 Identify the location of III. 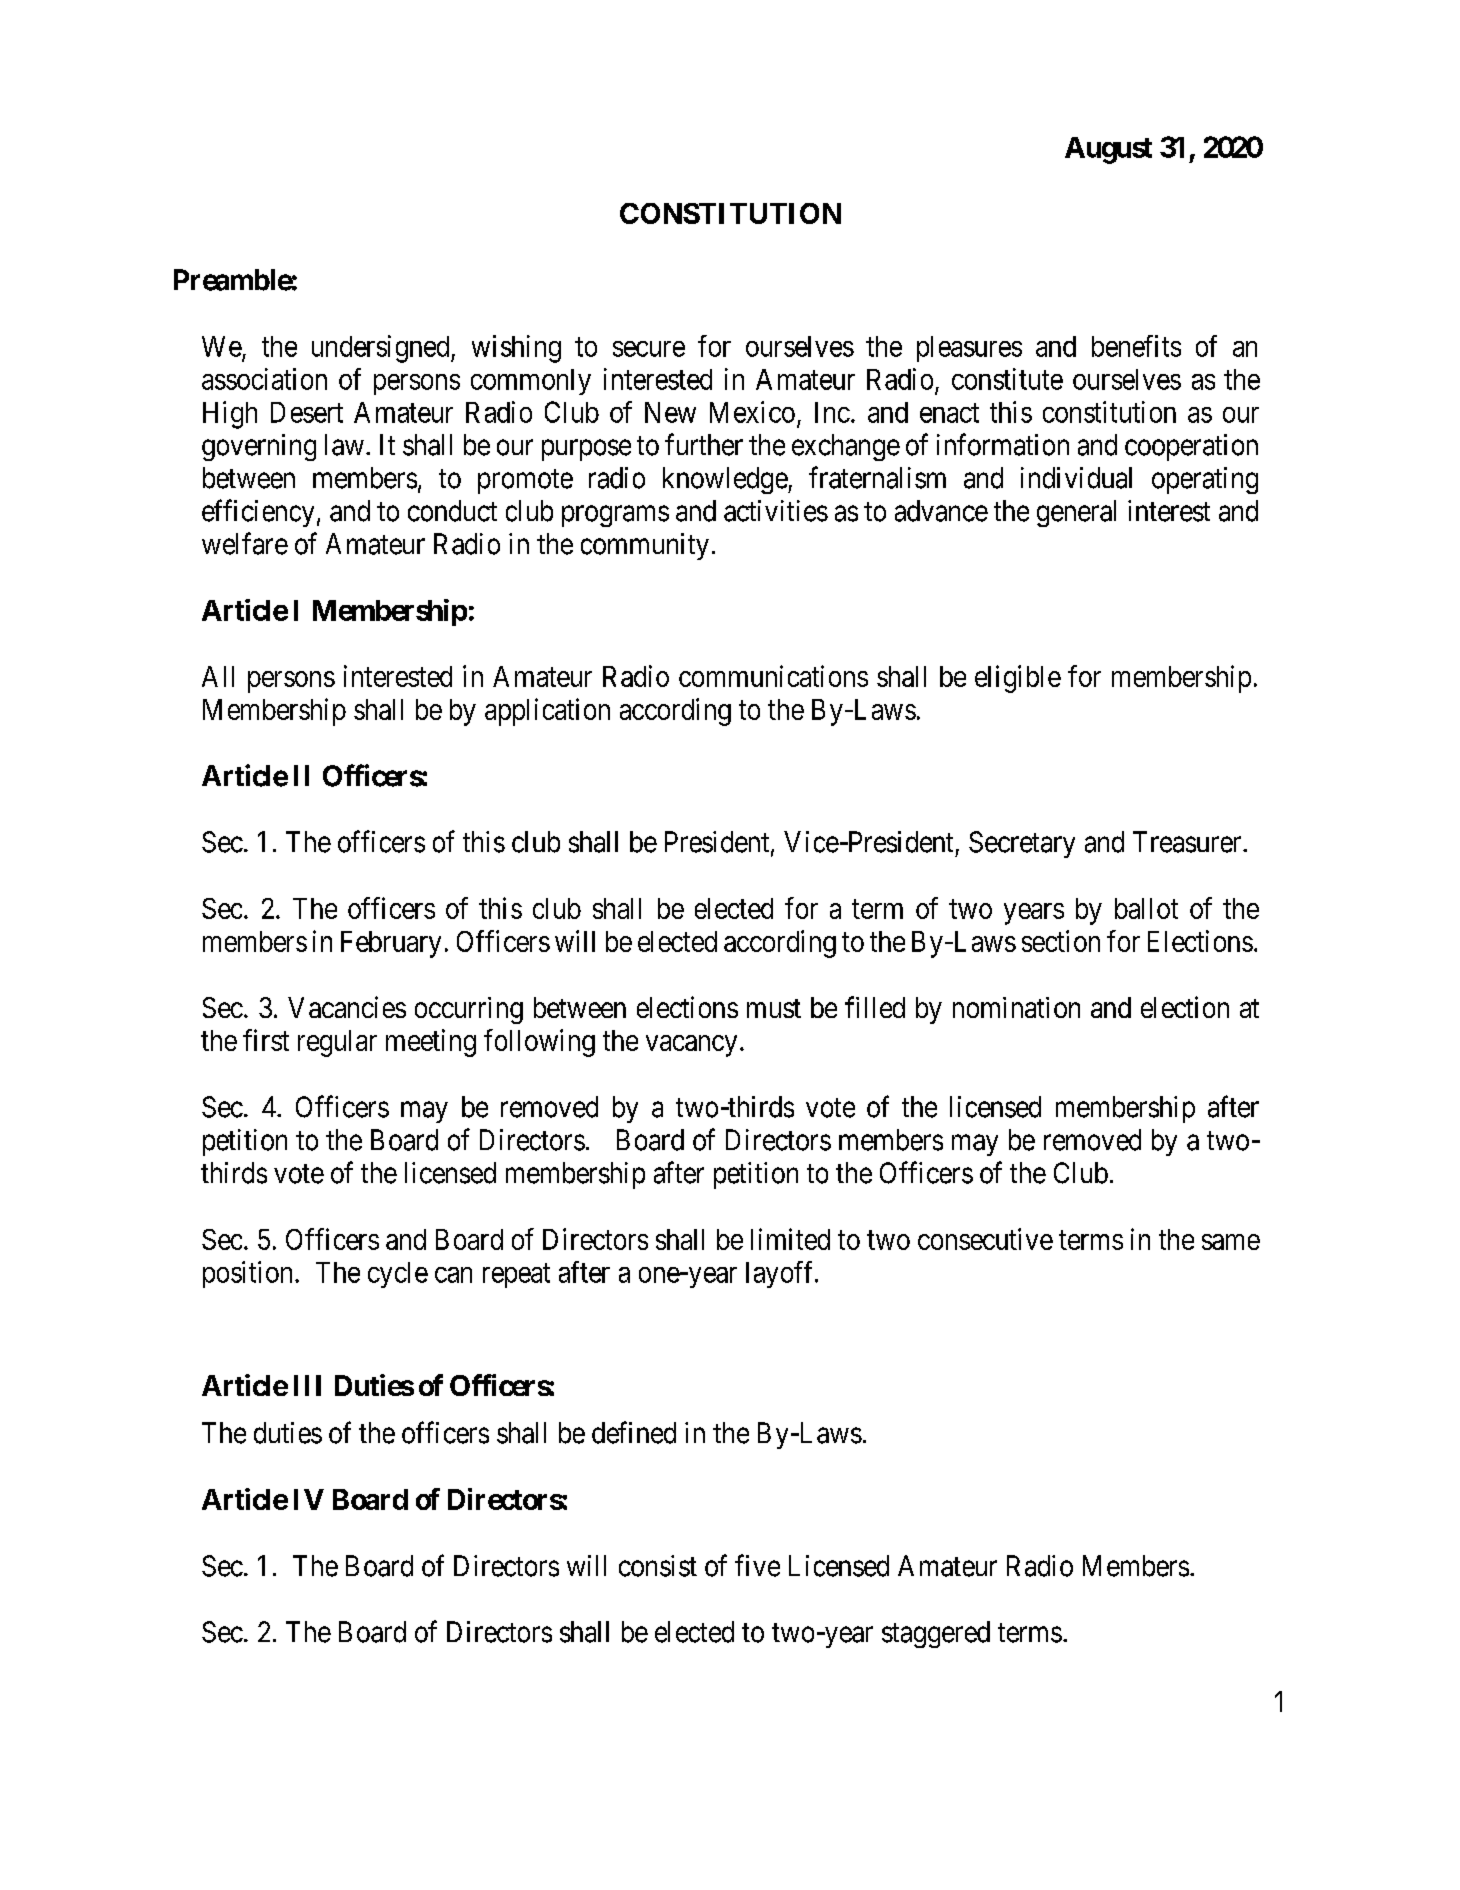
(307, 1385).
